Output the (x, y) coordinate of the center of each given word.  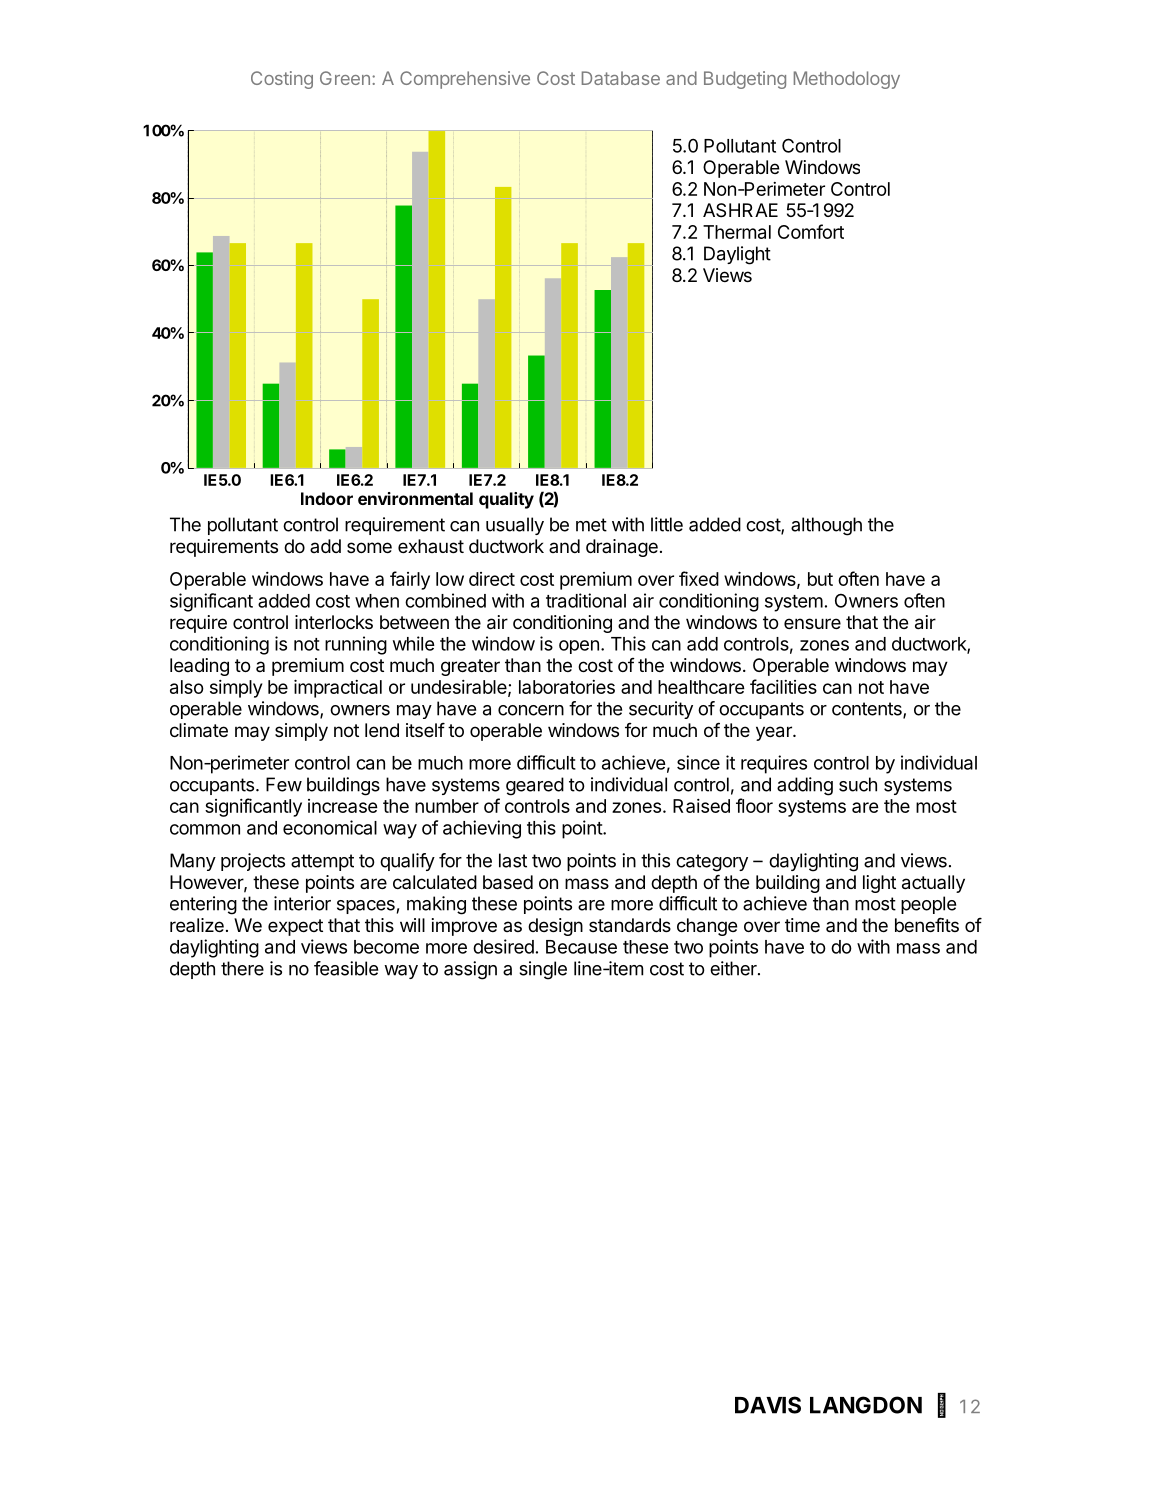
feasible (346, 968)
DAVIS (768, 1405)
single (543, 970)
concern (531, 710)
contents (868, 710)
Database (621, 78)
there (242, 968)
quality (506, 500)
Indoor (327, 498)
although (826, 526)
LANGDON (866, 1405)
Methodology (847, 80)
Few (284, 784)
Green (345, 78)
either (734, 968)
